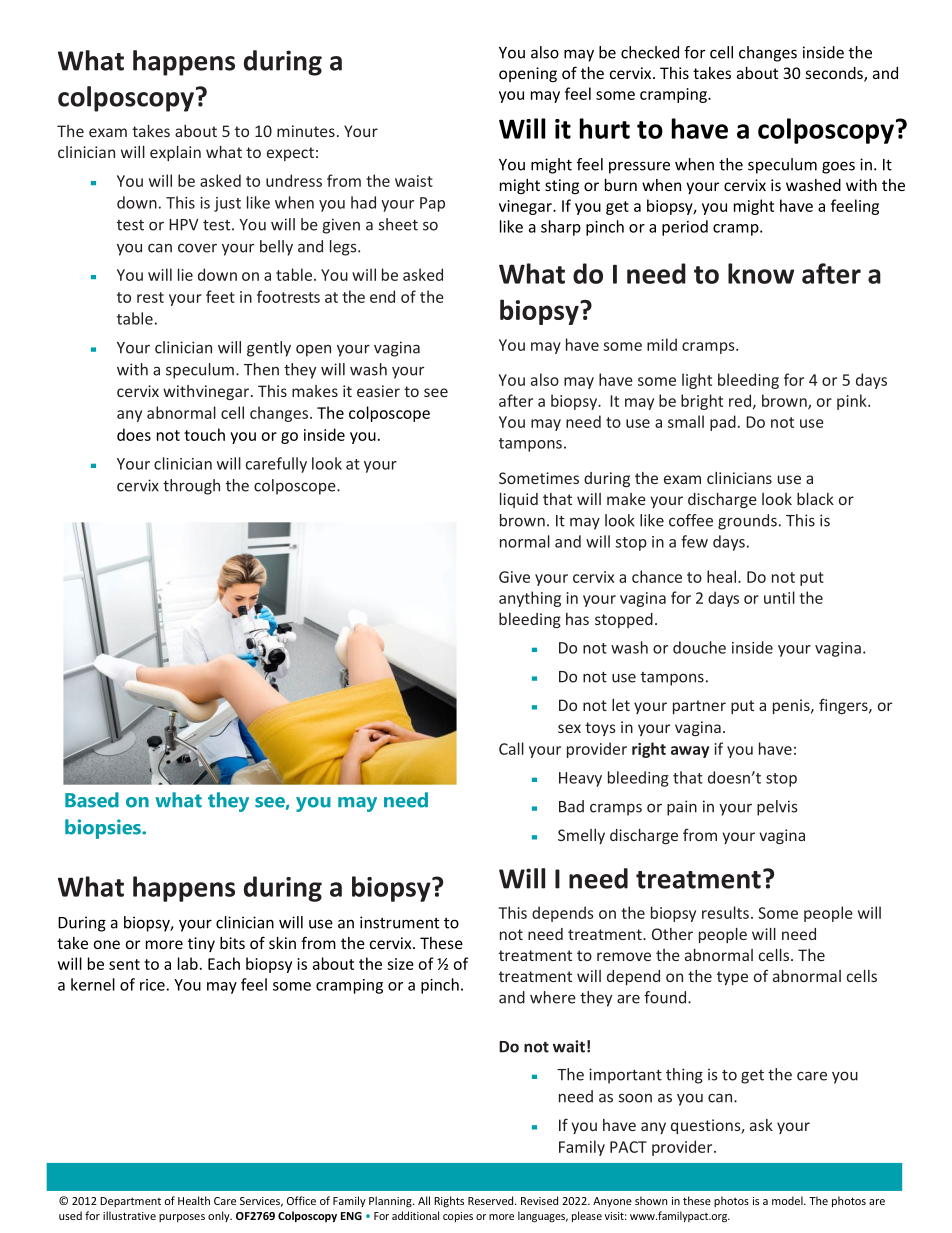 This screenshot has width=952, height=1233. What do you see at coordinates (399, 922) in the screenshot?
I see `instrument` at bounding box center [399, 922].
